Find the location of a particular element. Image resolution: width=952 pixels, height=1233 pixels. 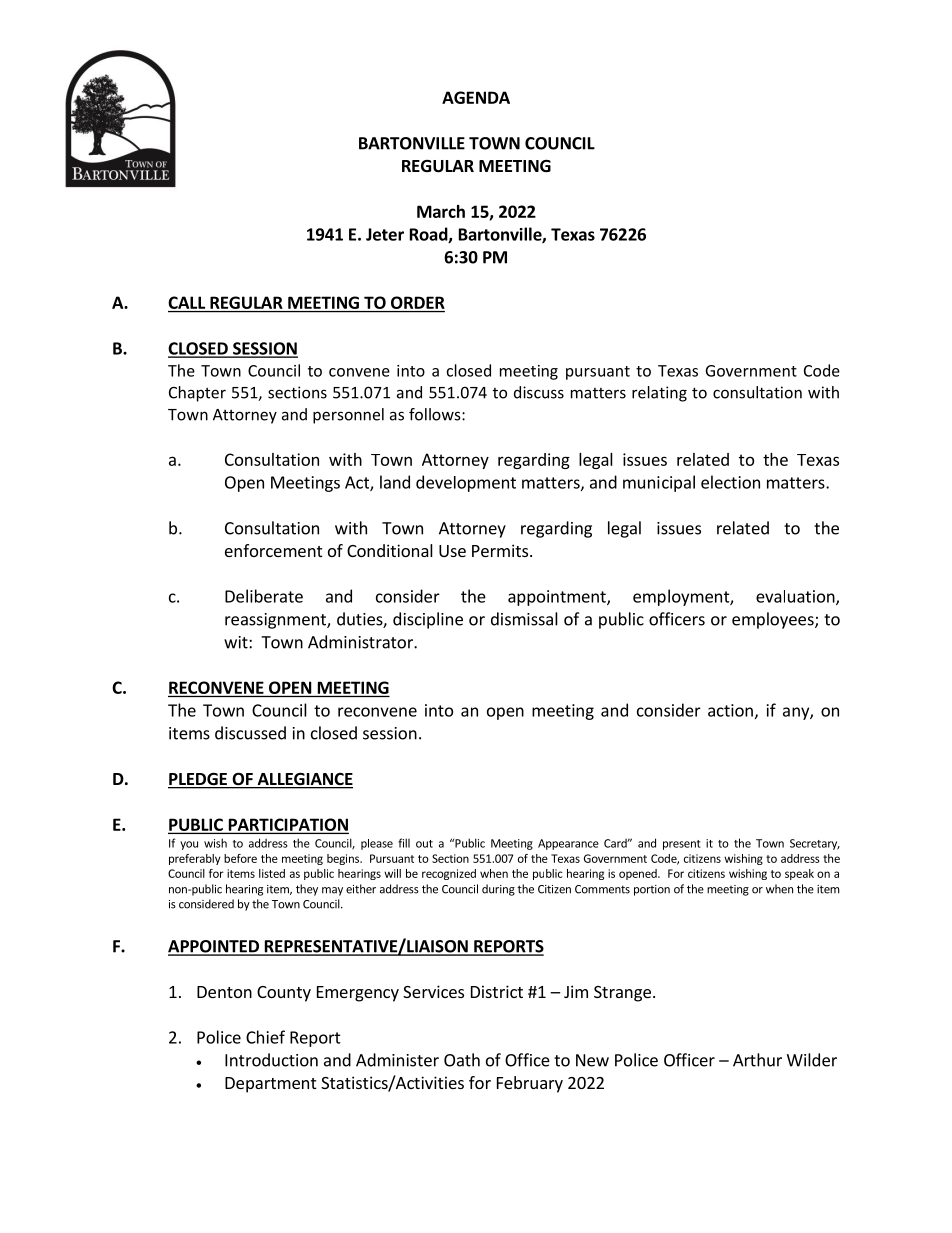

Introduction is located at coordinates (271, 1060).
